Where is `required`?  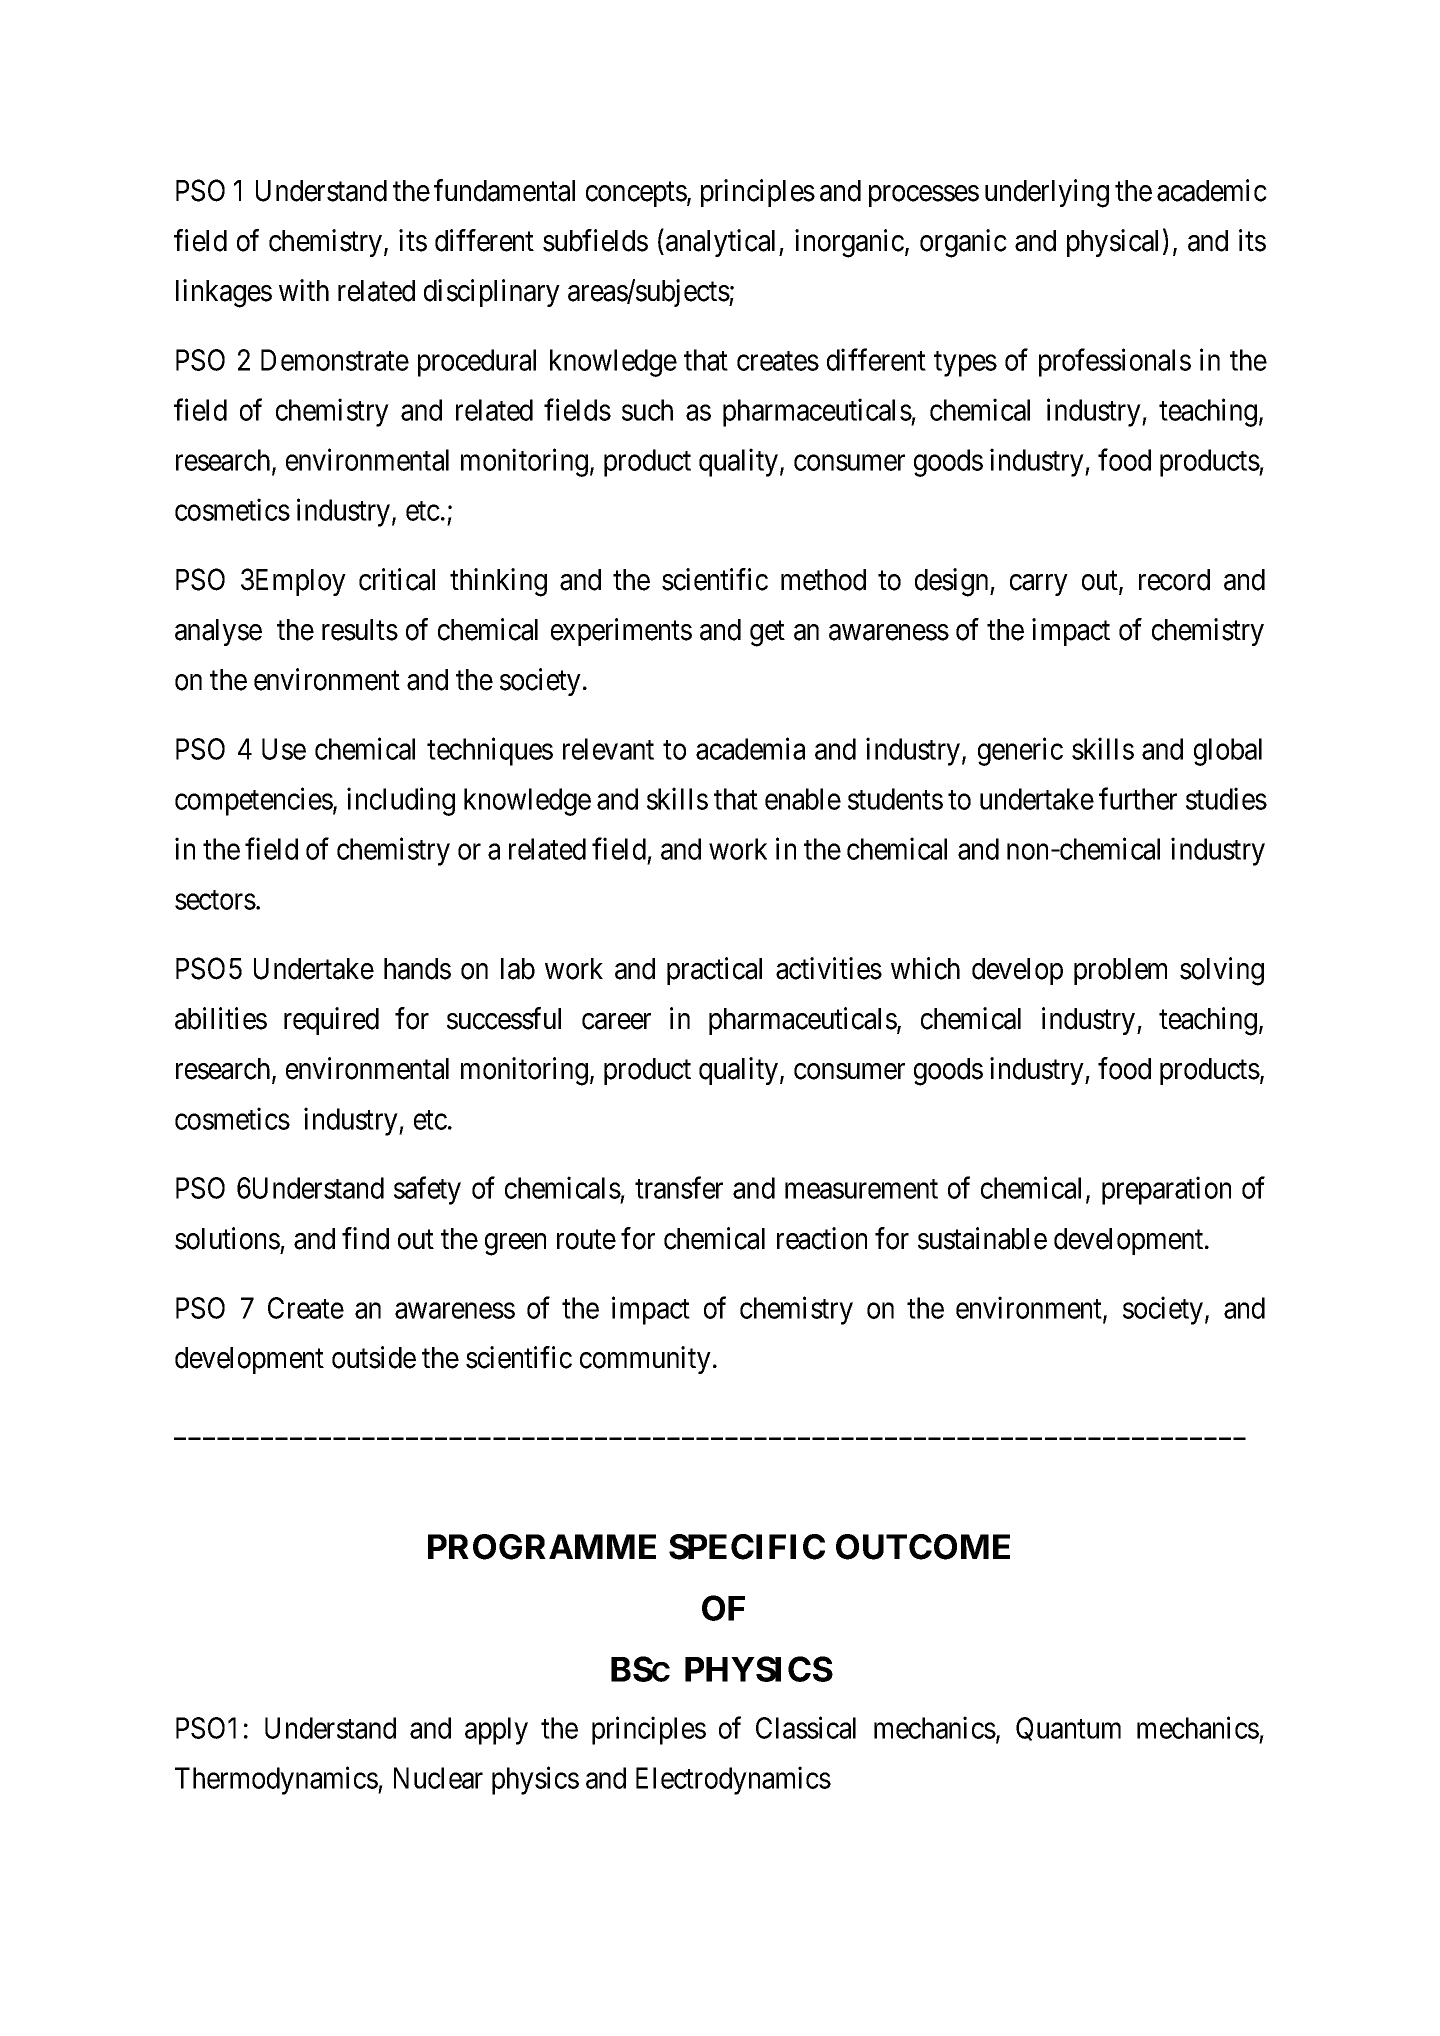 required is located at coordinates (331, 1021).
